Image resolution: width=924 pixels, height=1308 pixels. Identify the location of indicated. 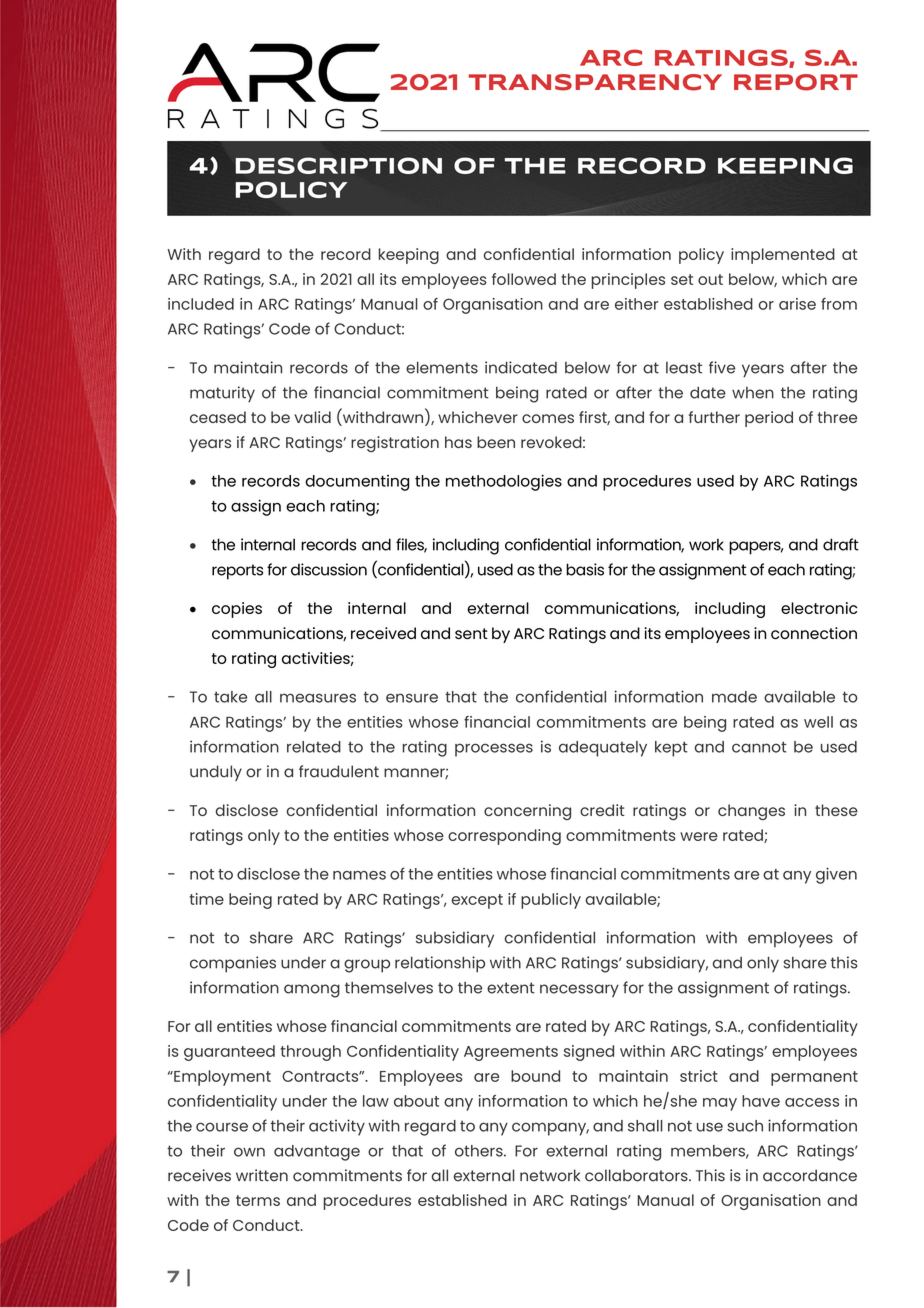
(521, 367).
